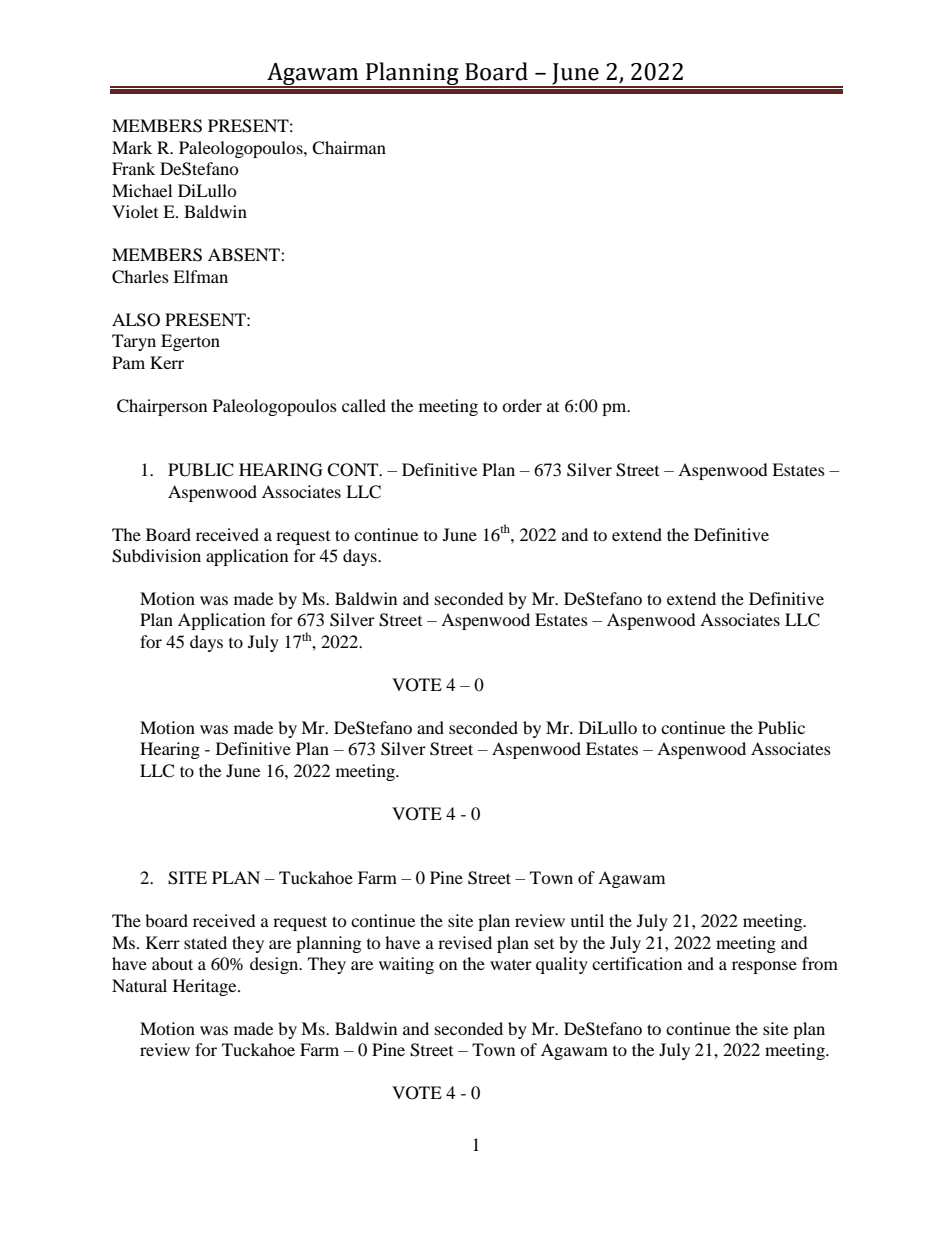 The width and height of the screenshot is (952, 1233). What do you see at coordinates (522, 405) in the screenshot?
I see `order` at bounding box center [522, 405].
